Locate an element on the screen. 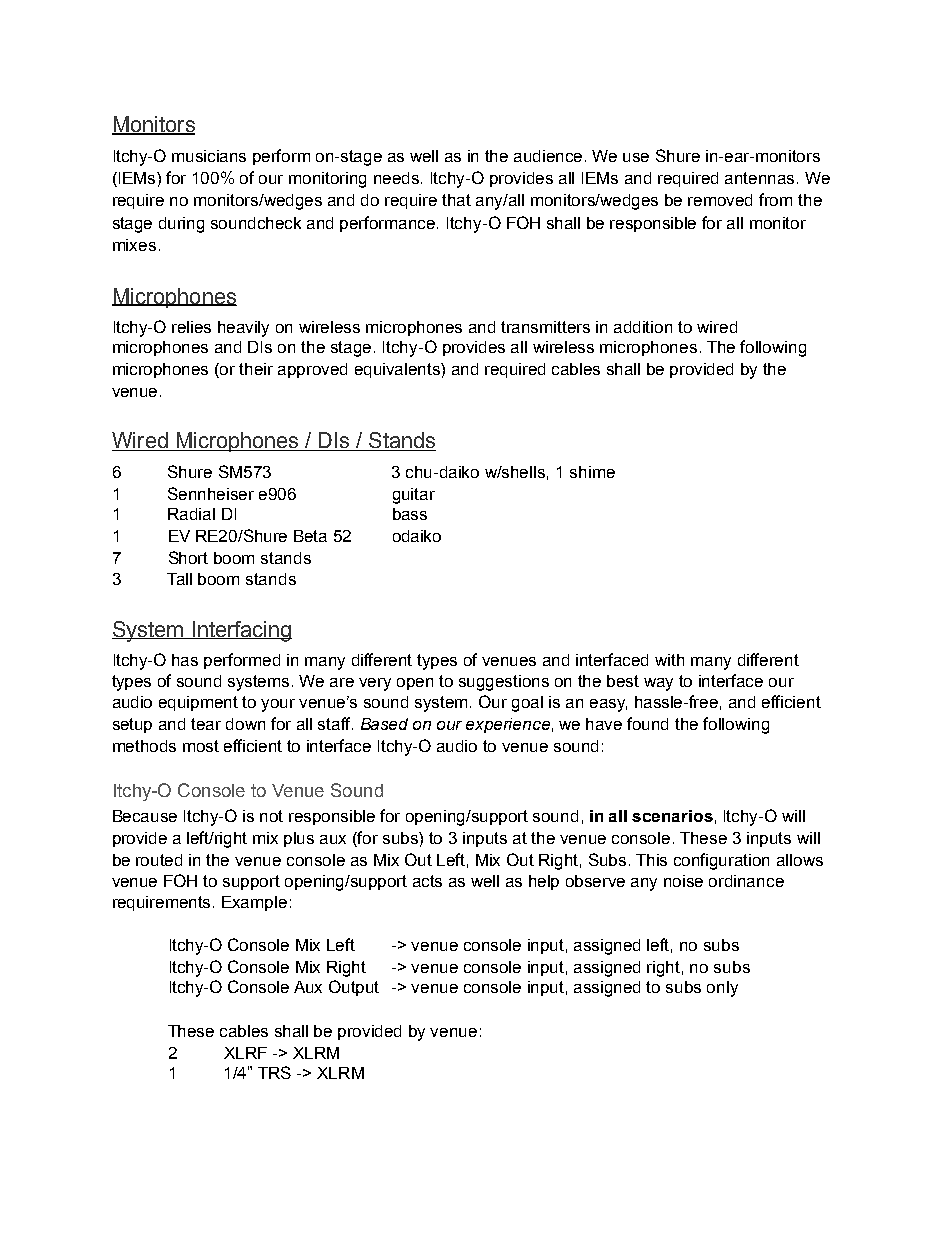 This screenshot has height=1233, width=952. that is located at coordinates (456, 200).
